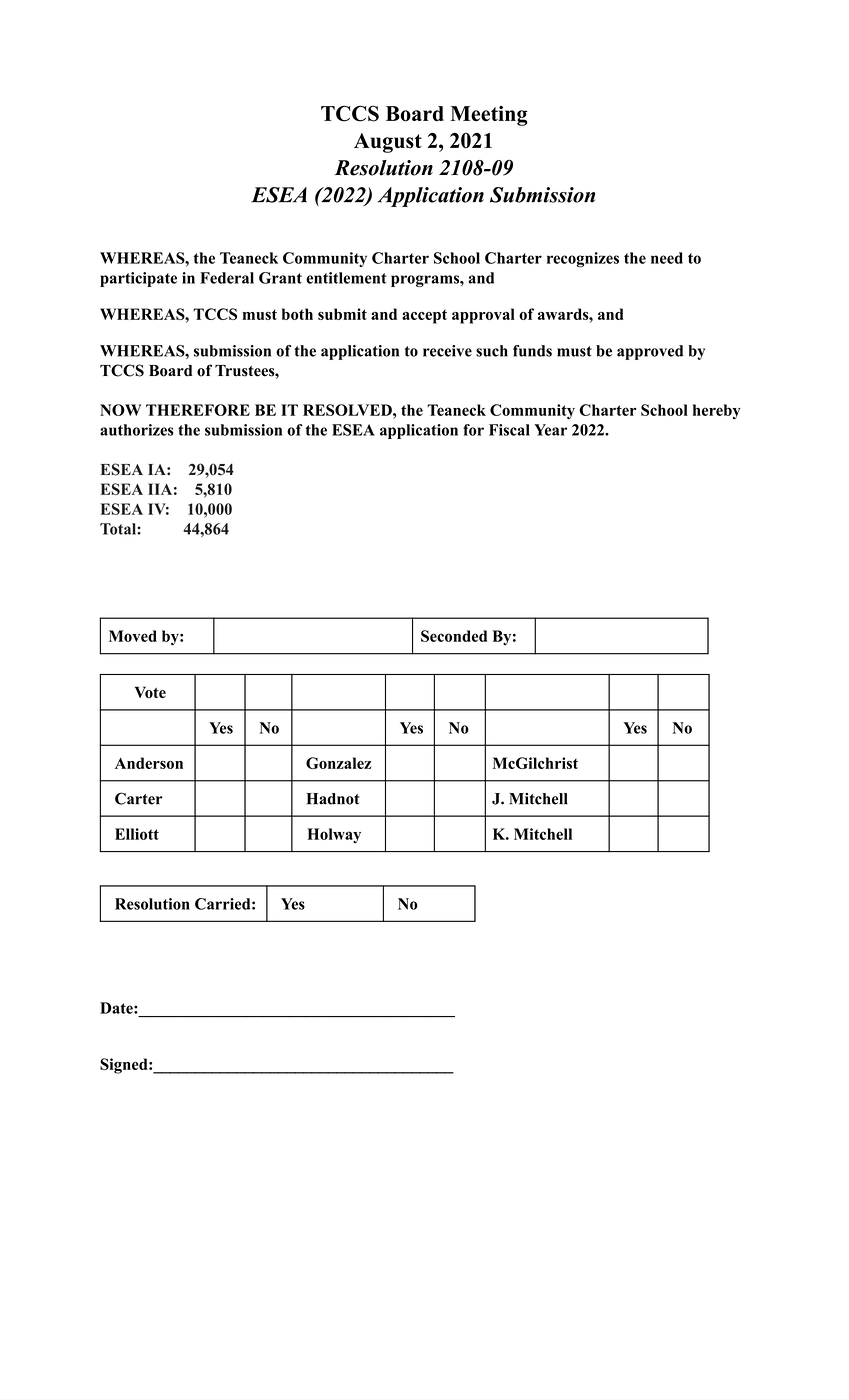  What do you see at coordinates (388, 143) in the image?
I see `August` at bounding box center [388, 143].
